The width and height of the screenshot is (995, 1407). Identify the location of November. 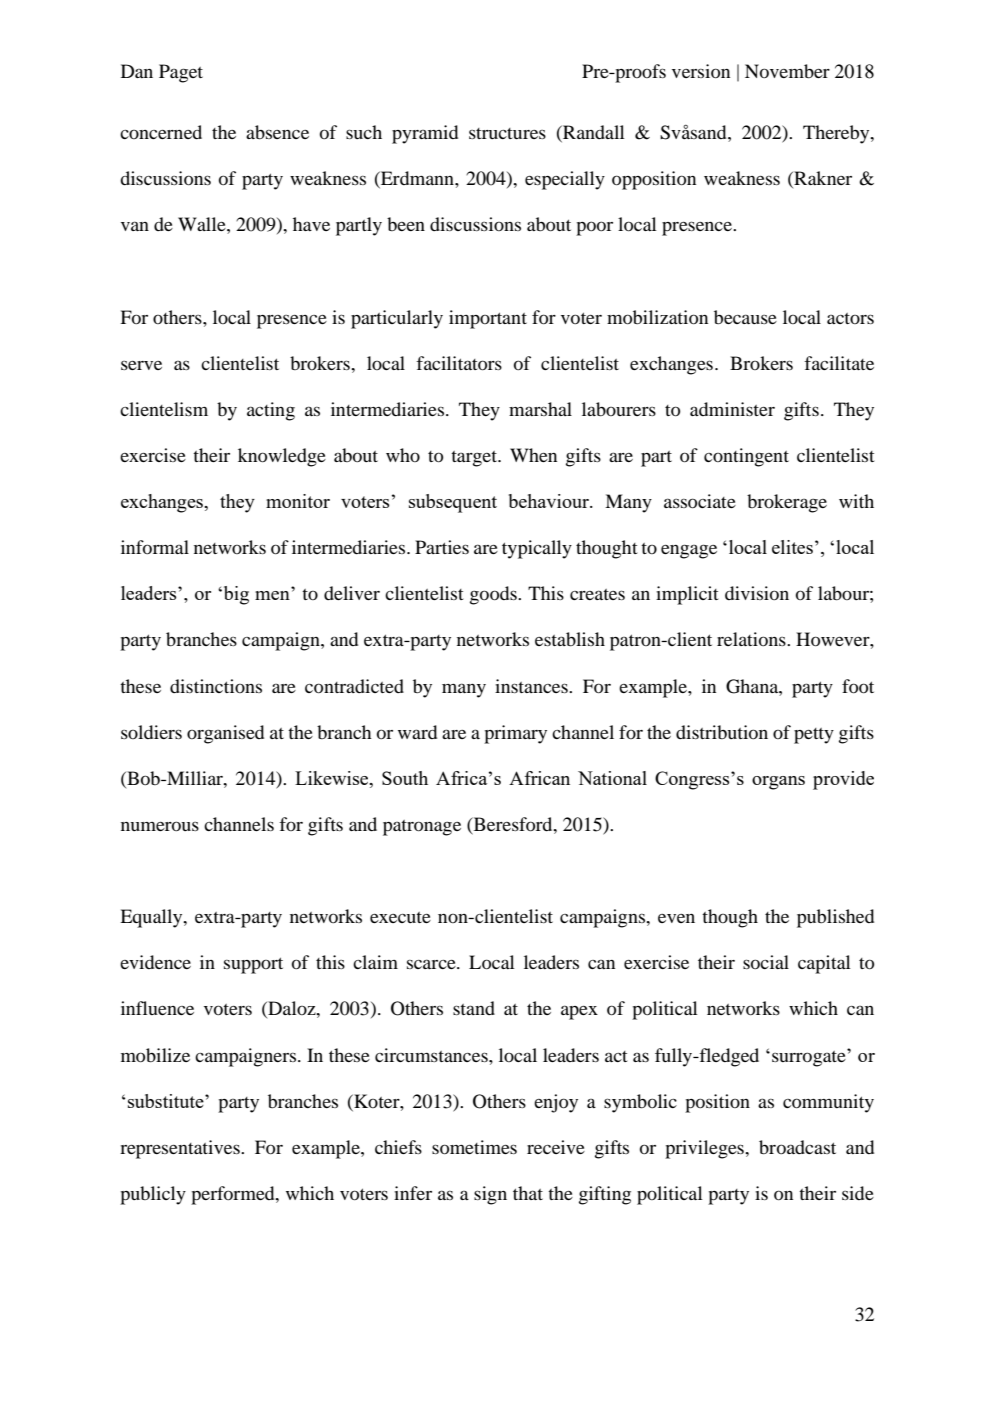
(787, 71).
